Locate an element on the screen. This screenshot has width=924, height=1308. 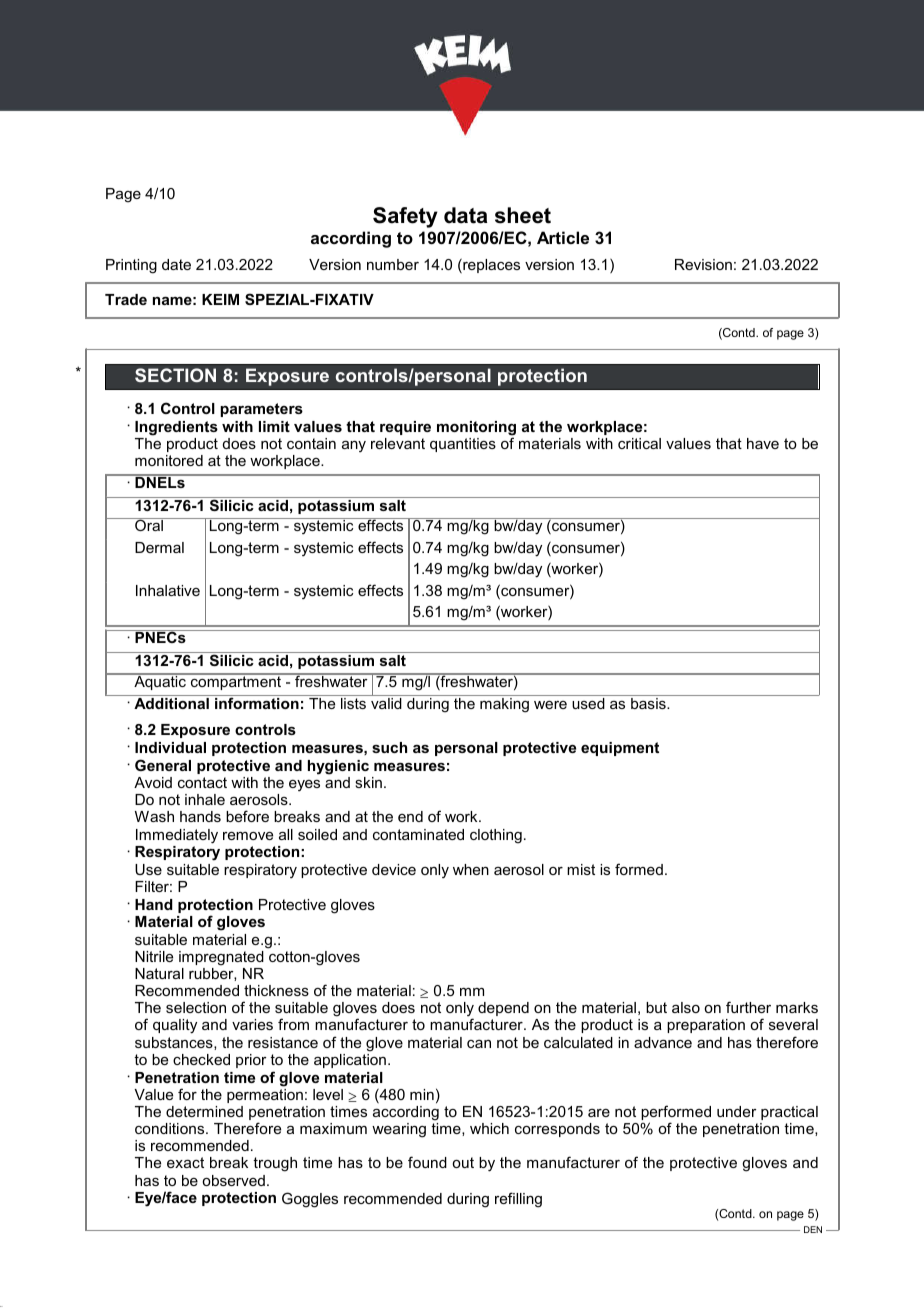
when is located at coordinates (471, 869).
